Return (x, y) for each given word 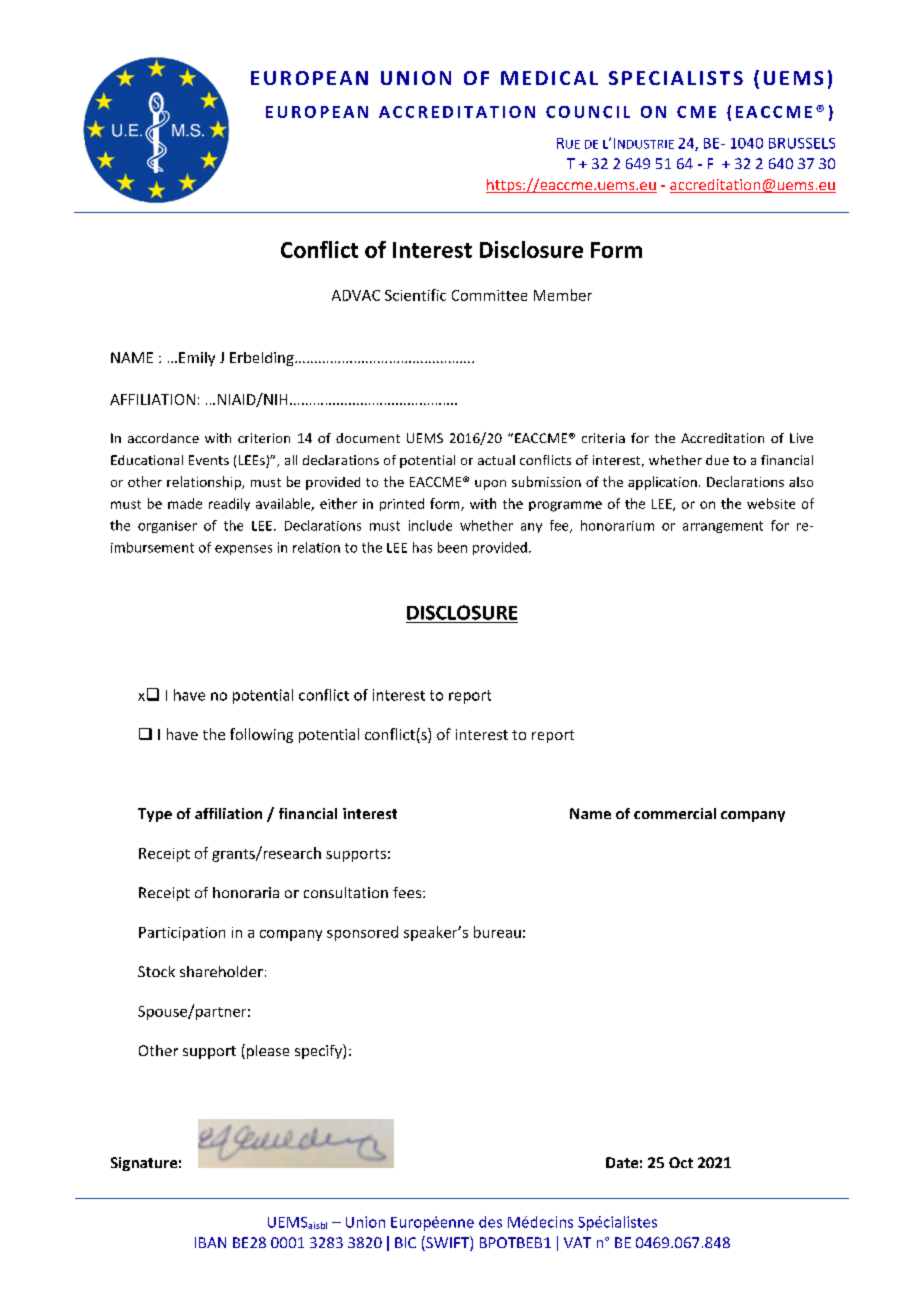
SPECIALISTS (676, 78)
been (452, 547)
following (261, 735)
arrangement (723, 527)
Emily (197, 359)
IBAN (210, 1242)
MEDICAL (549, 78)
